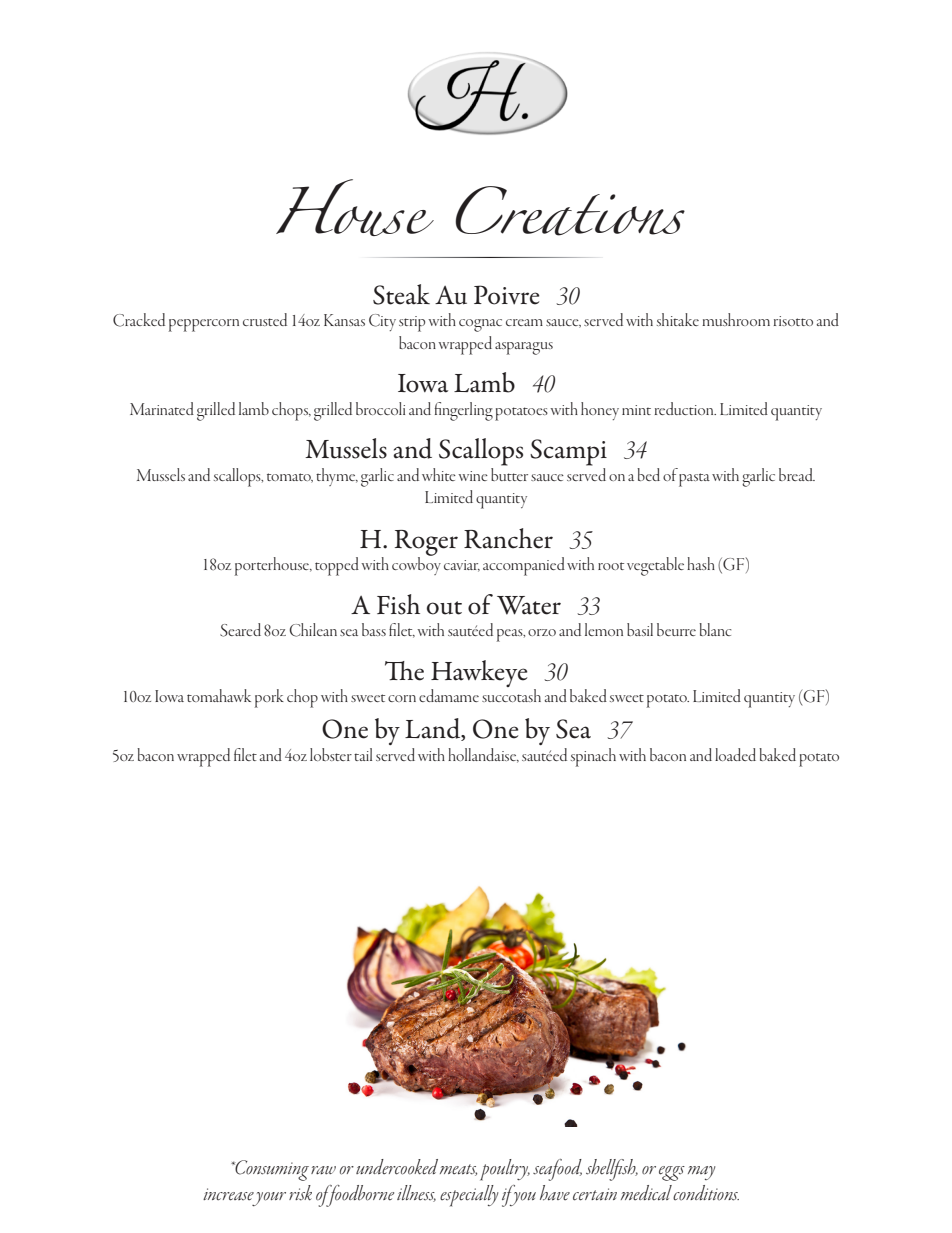 The image size is (952, 1233). Describe the element at coordinates (228, 1194) in the image. I see `increase` at that location.
